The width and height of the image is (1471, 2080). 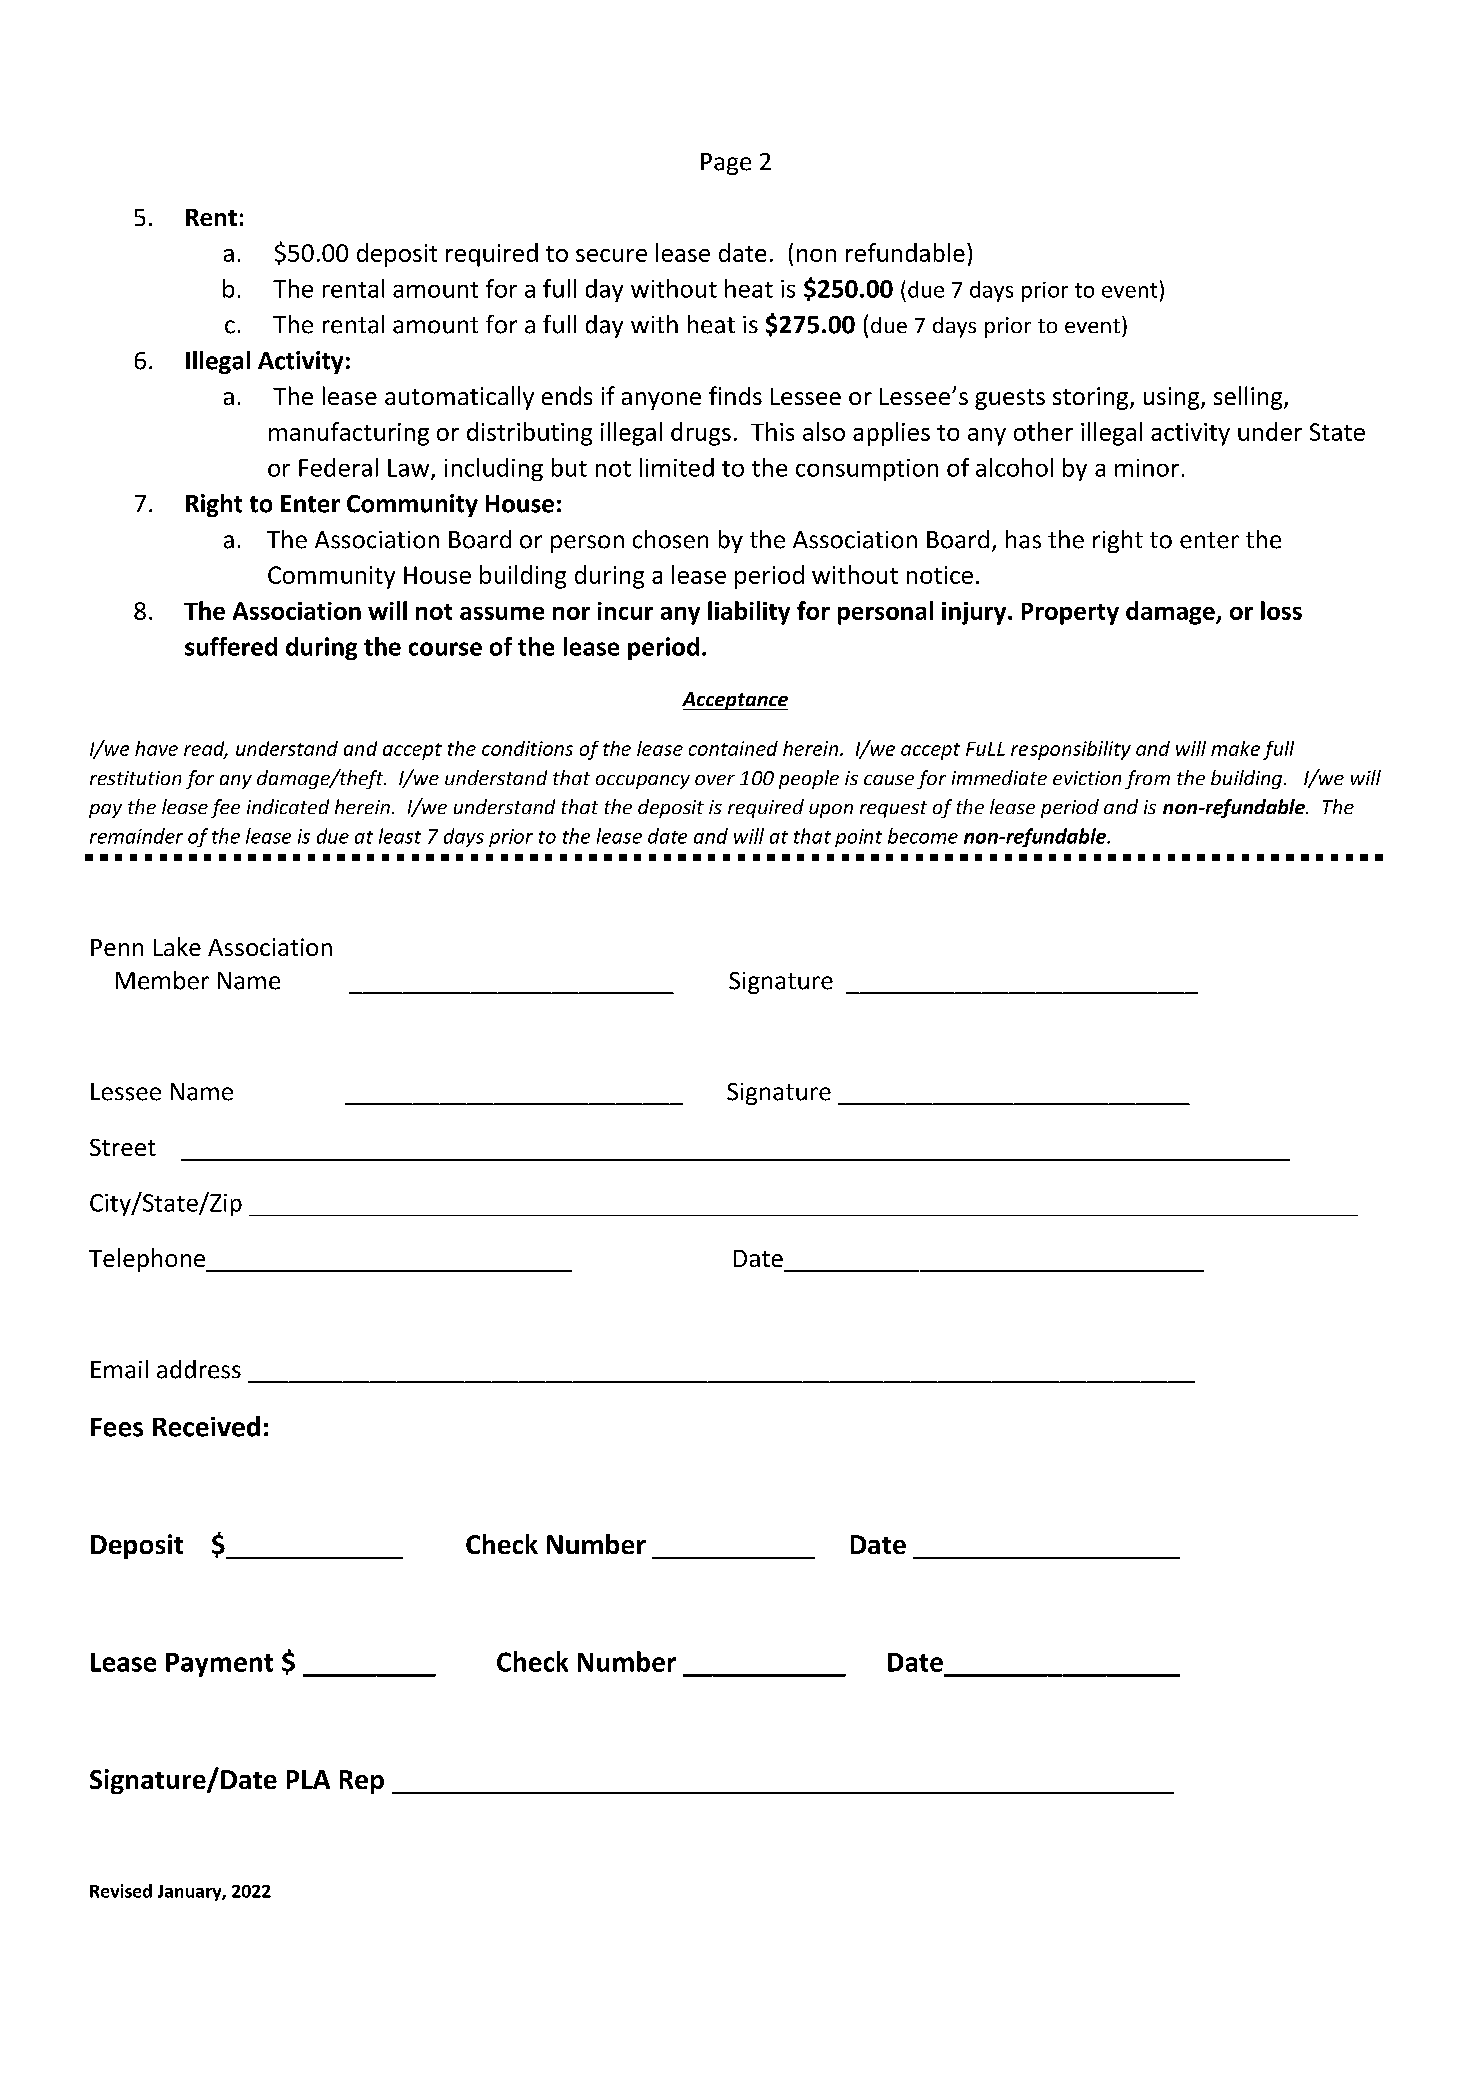 What do you see at coordinates (205, 749) in the image?
I see `read` at bounding box center [205, 749].
